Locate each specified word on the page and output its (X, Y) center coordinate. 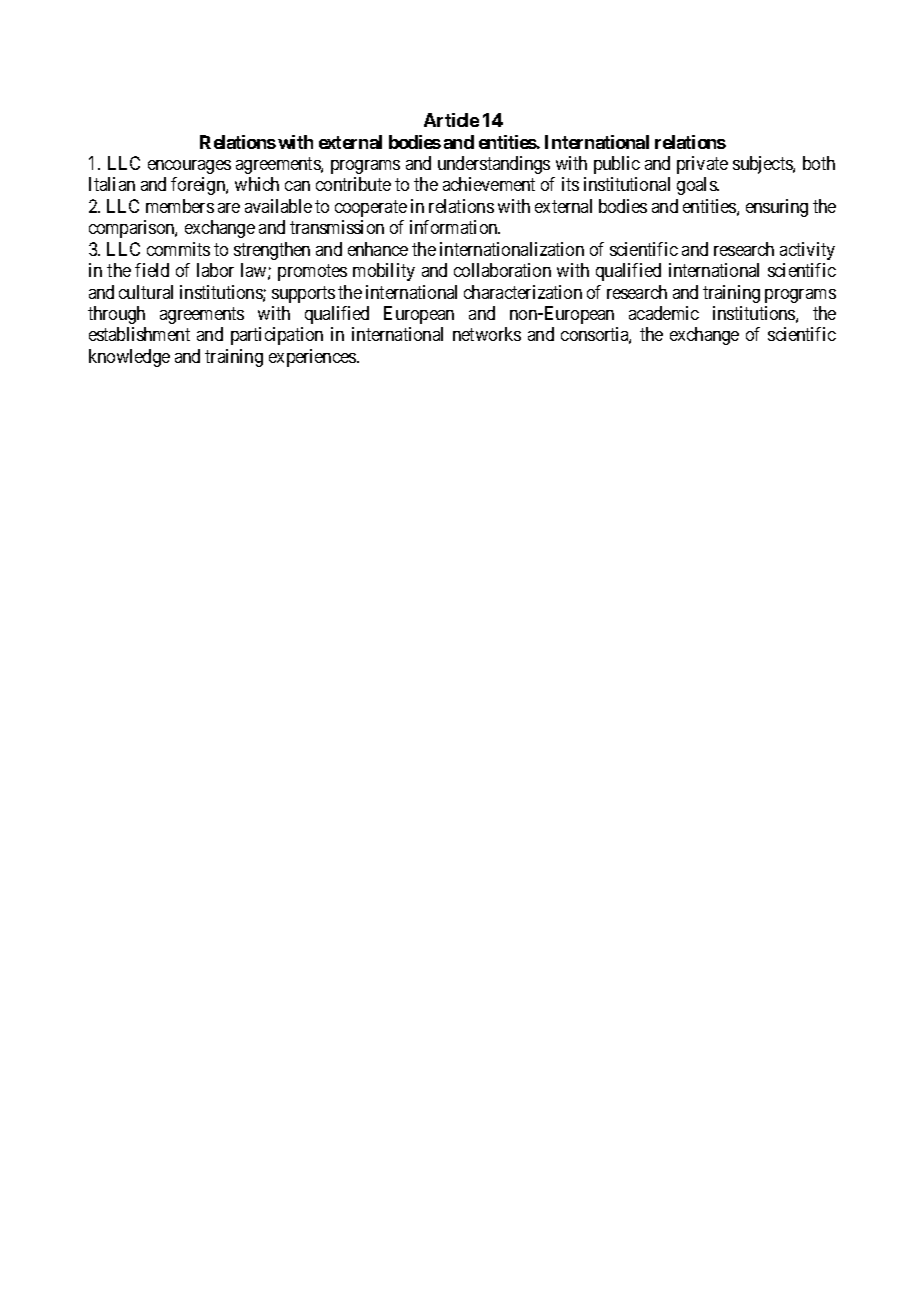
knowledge (129, 358)
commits (178, 249)
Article (451, 120)
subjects (763, 165)
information (455, 227)
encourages (189, 167)
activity (807, 251)
